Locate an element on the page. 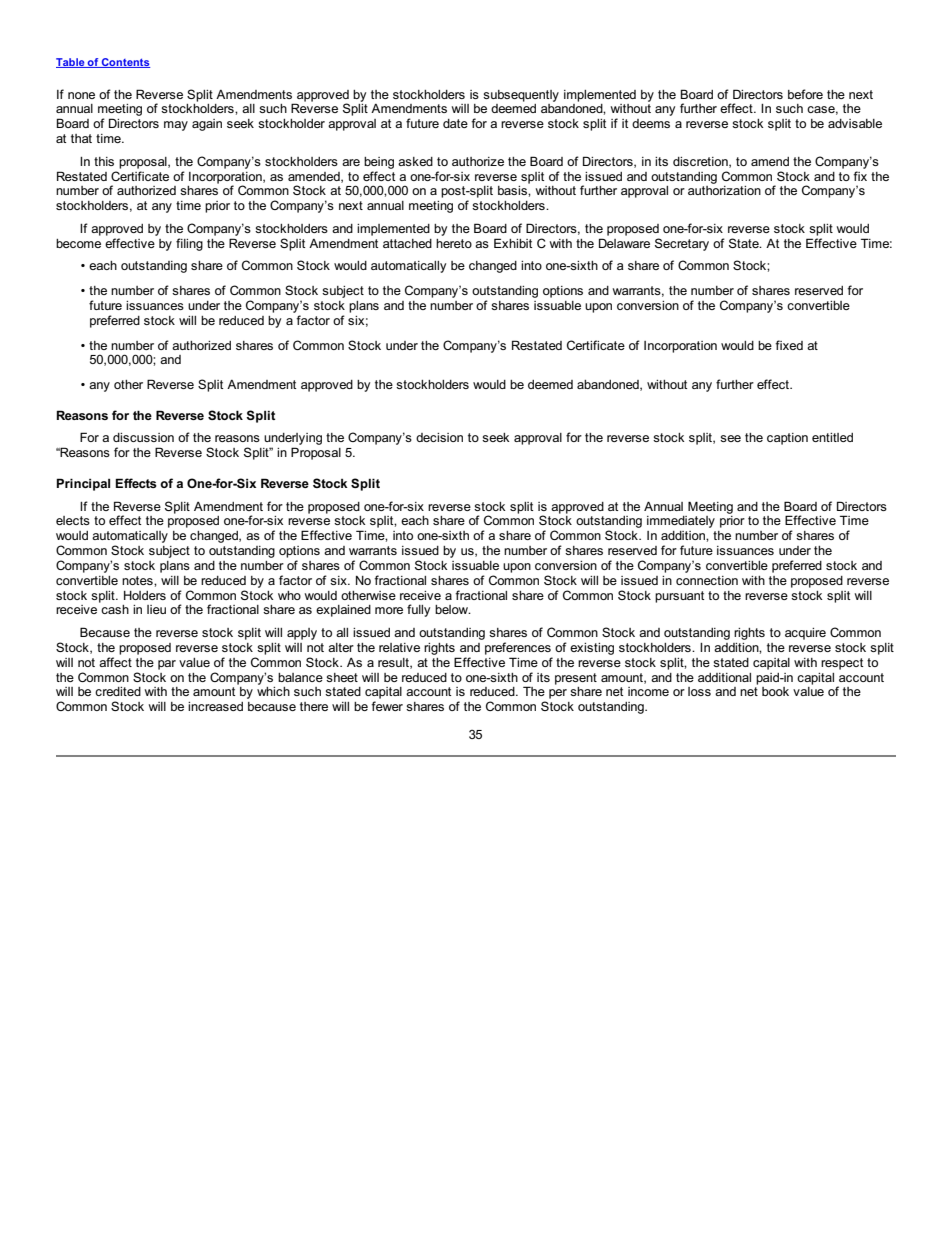  filing is located at coordinates (189, 244).
